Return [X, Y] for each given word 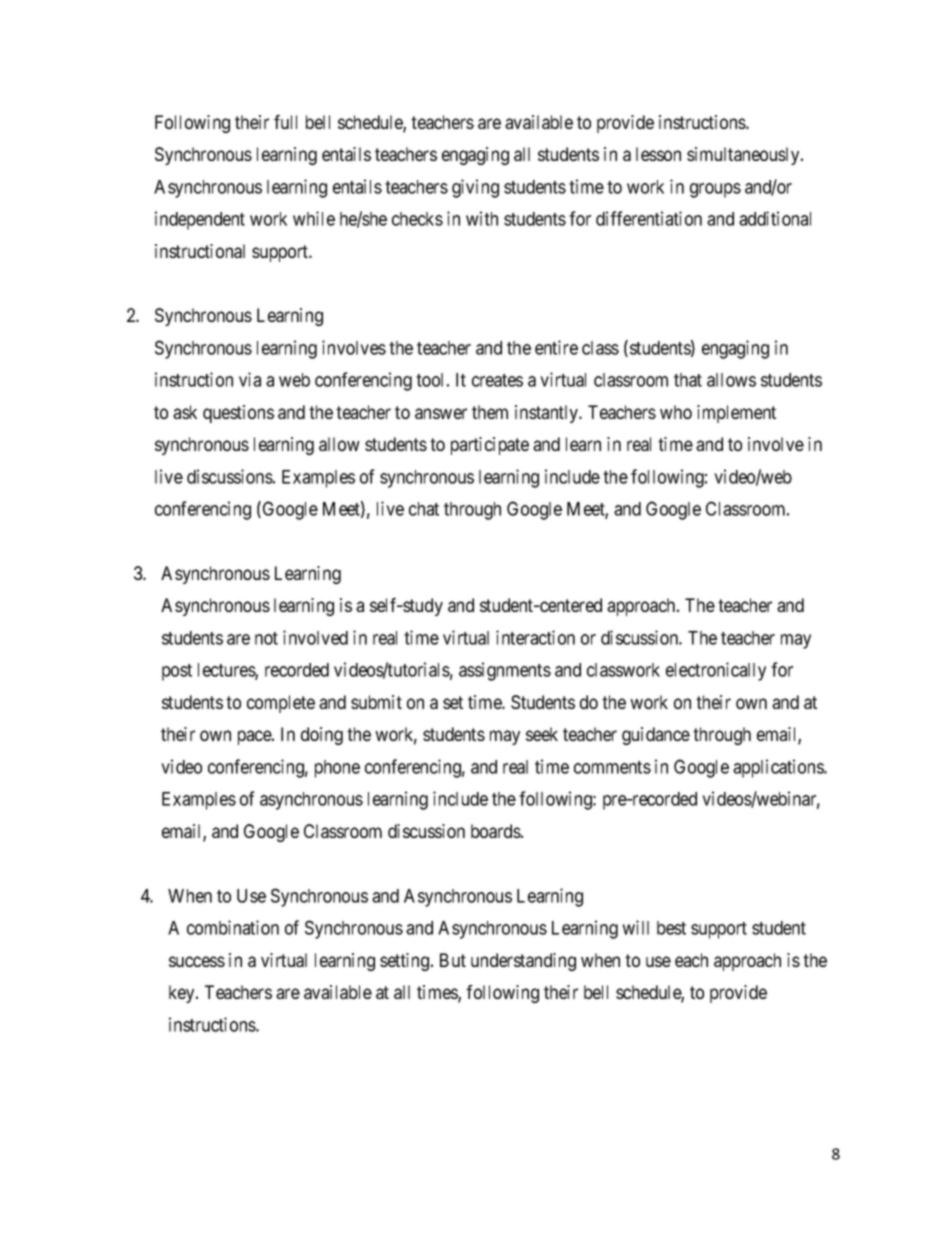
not [266, 638]
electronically [716, 671]
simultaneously [744, 156]
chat [424, 509]
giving [475, 188]
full [285, 122]
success [197, 961]
